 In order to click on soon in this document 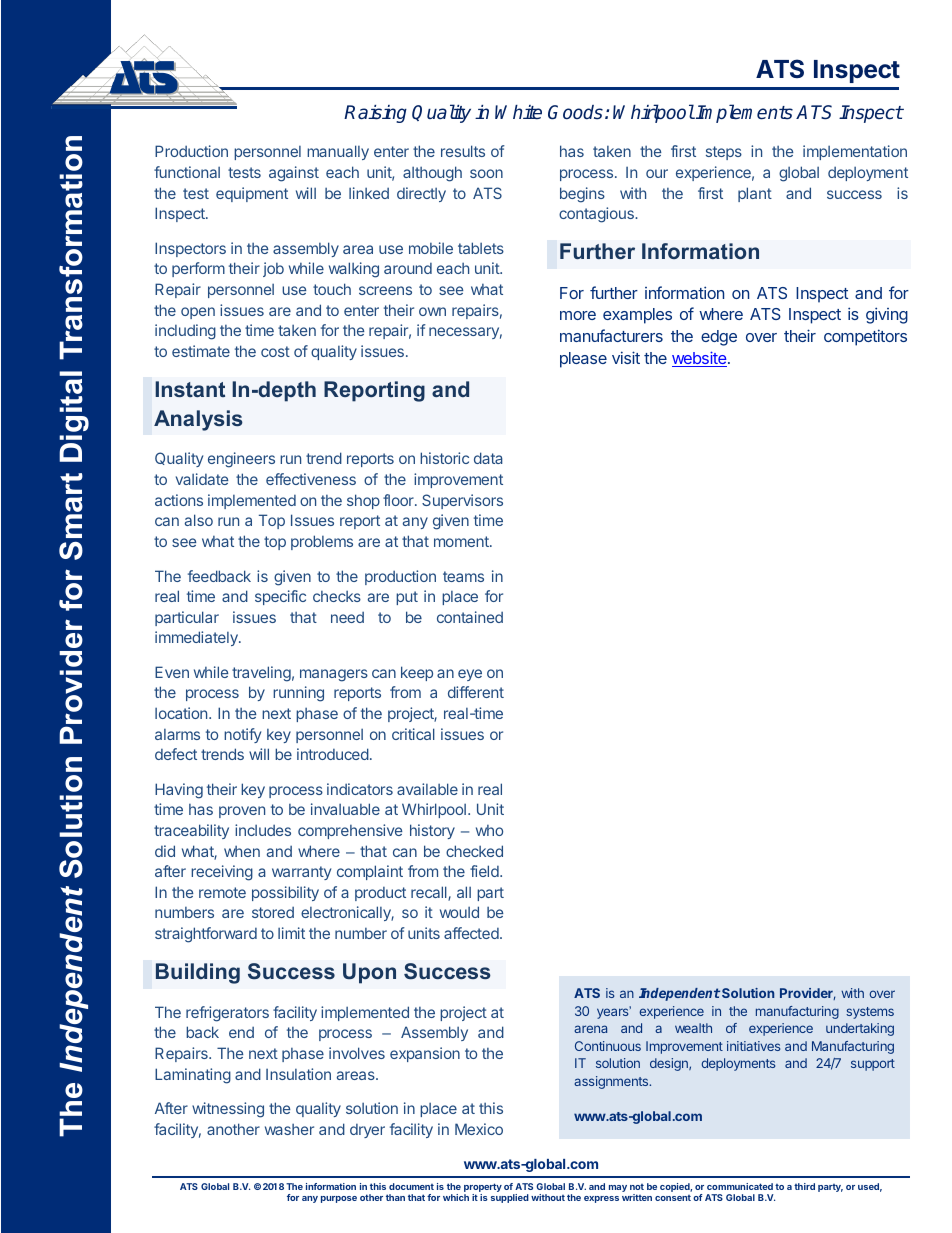, I will do `click(486, 173)`.
